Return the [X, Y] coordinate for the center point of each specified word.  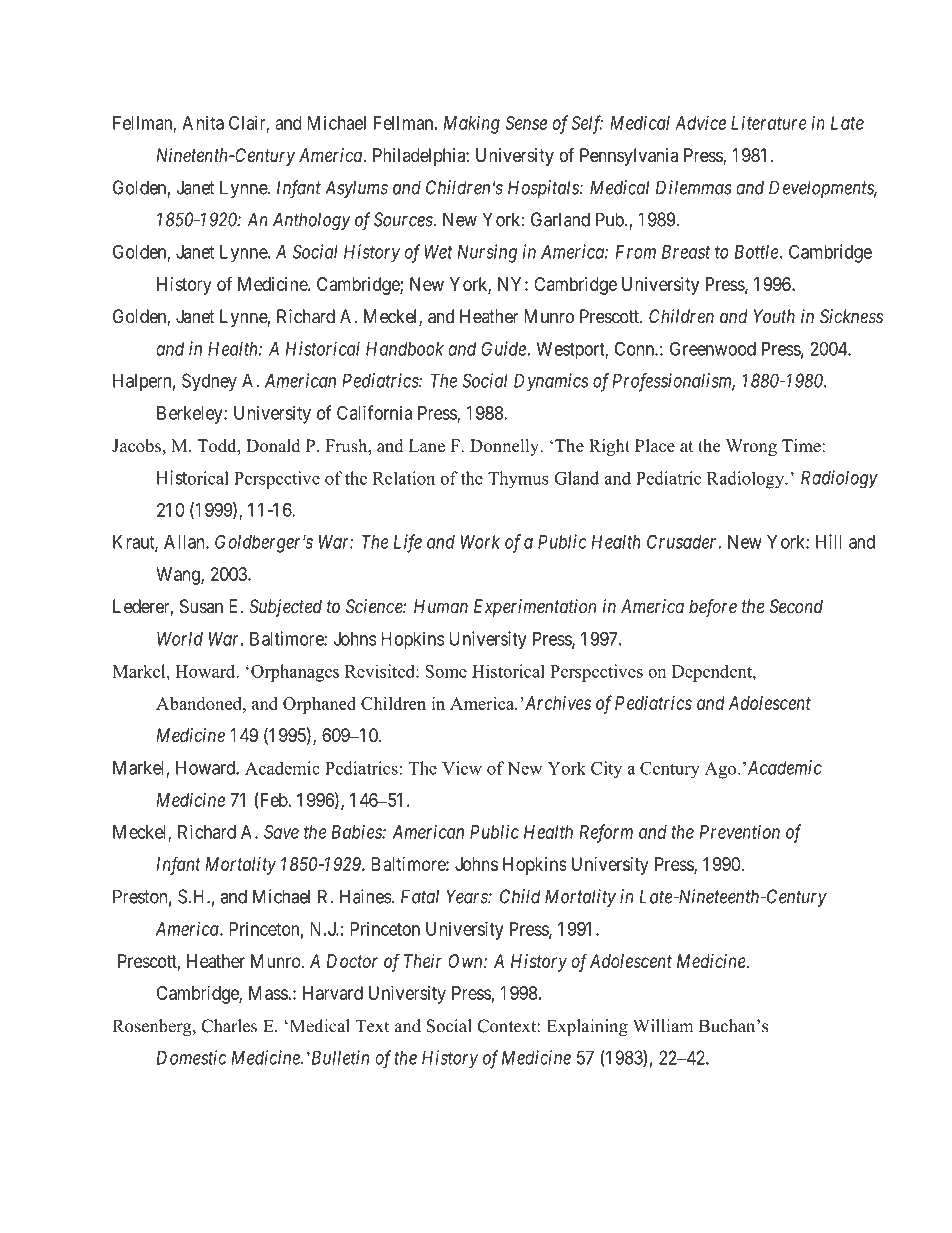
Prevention [740, 831]
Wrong [751, 447]
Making [472, 124]
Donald [273, 446]
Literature [769, 122]
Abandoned [200, 703]
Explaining [587, 1027]
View [462, 768]
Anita [203, 122]
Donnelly [506, 447]
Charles [229, 1026]
